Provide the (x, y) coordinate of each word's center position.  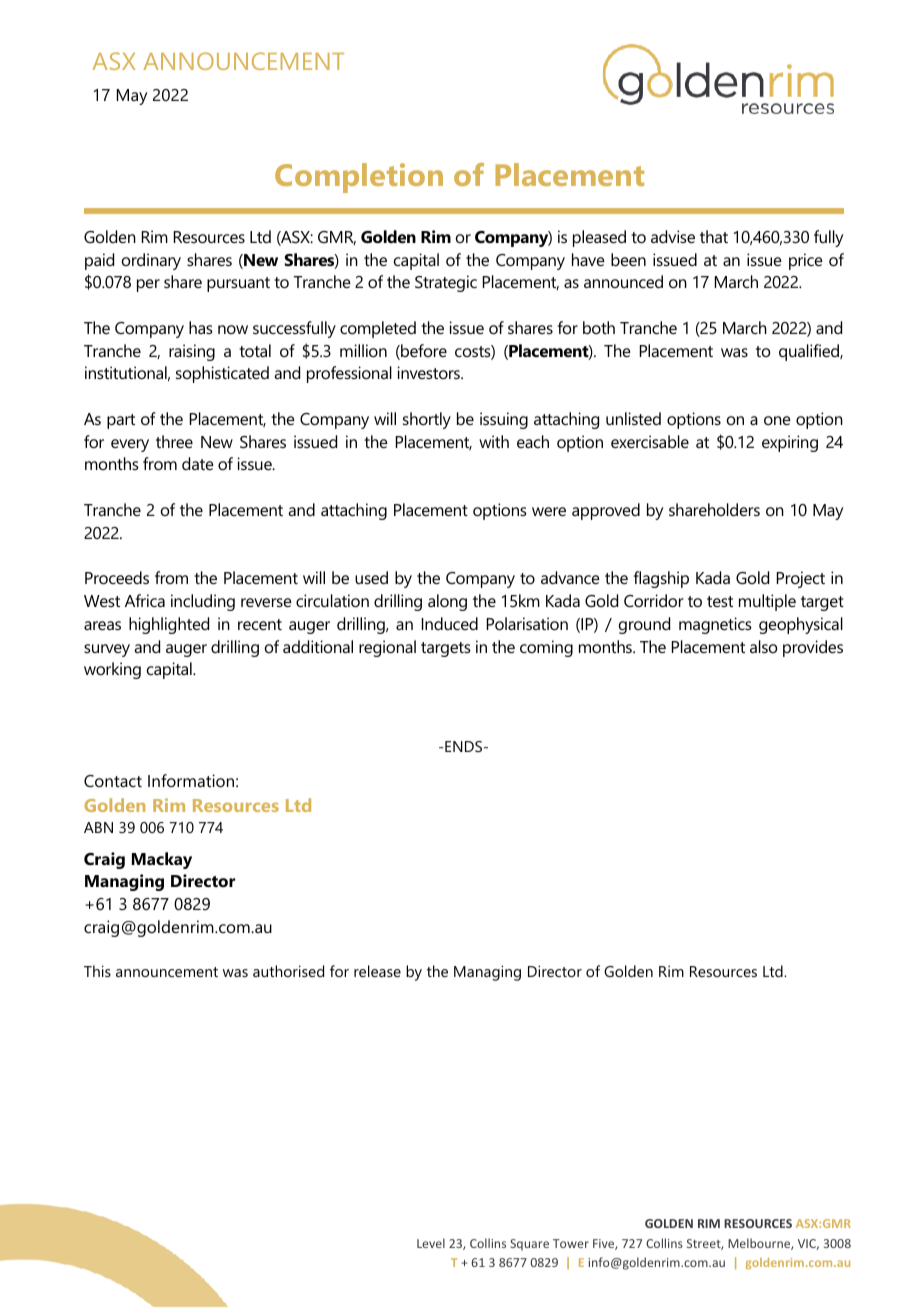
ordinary (151, 261)
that (714, 236)
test (720, 601)
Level (431, 1243)
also (763, 646)
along (447, 602)
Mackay (162, 860)
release (377, 971)
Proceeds (117, 577)
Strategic (446, 283)
